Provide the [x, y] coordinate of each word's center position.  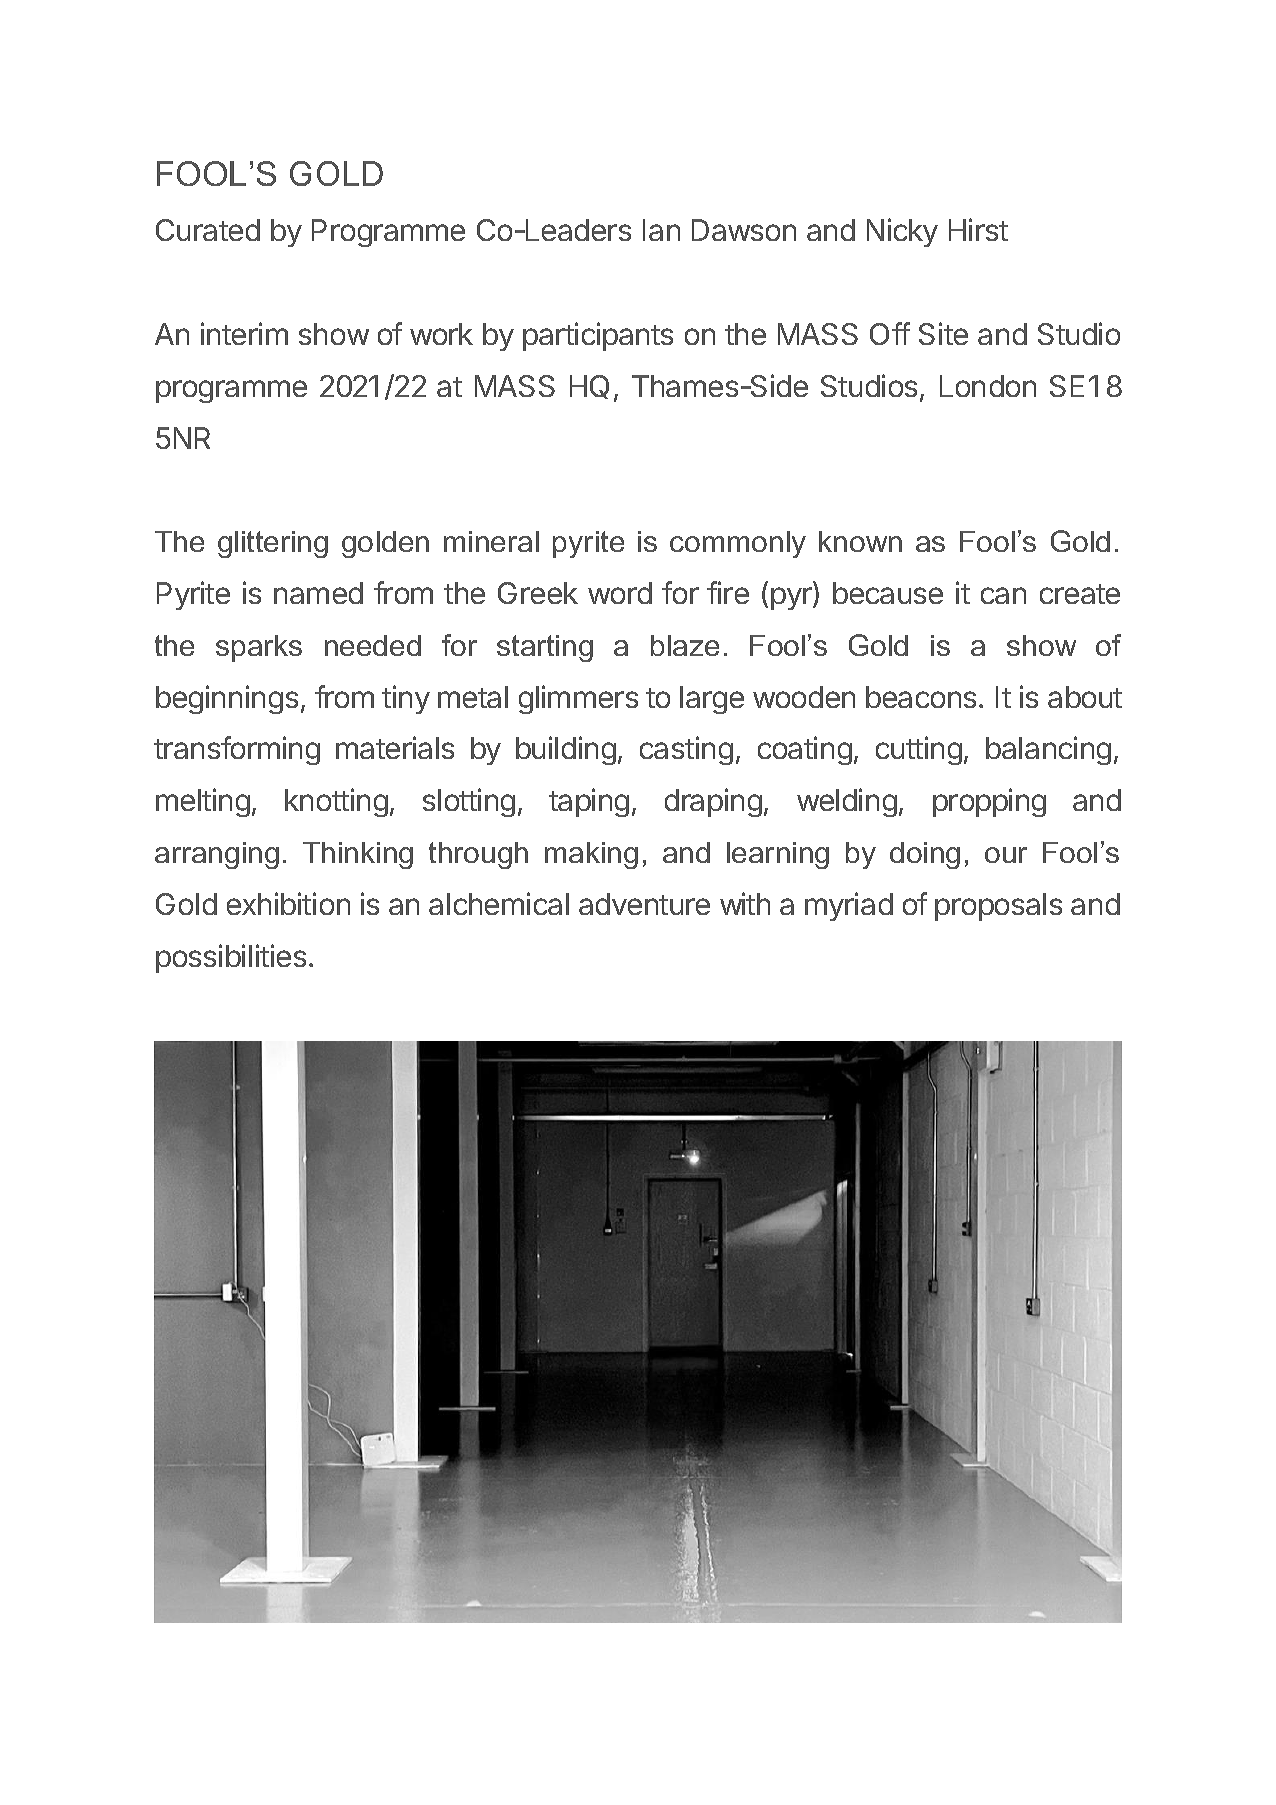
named [318, 593]
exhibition [288, 903]
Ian [661, 230]
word [620, 593]
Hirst [978, 229]
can [1003, 595]
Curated [208, 230]
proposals [998, 907]
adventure [644, 904]
